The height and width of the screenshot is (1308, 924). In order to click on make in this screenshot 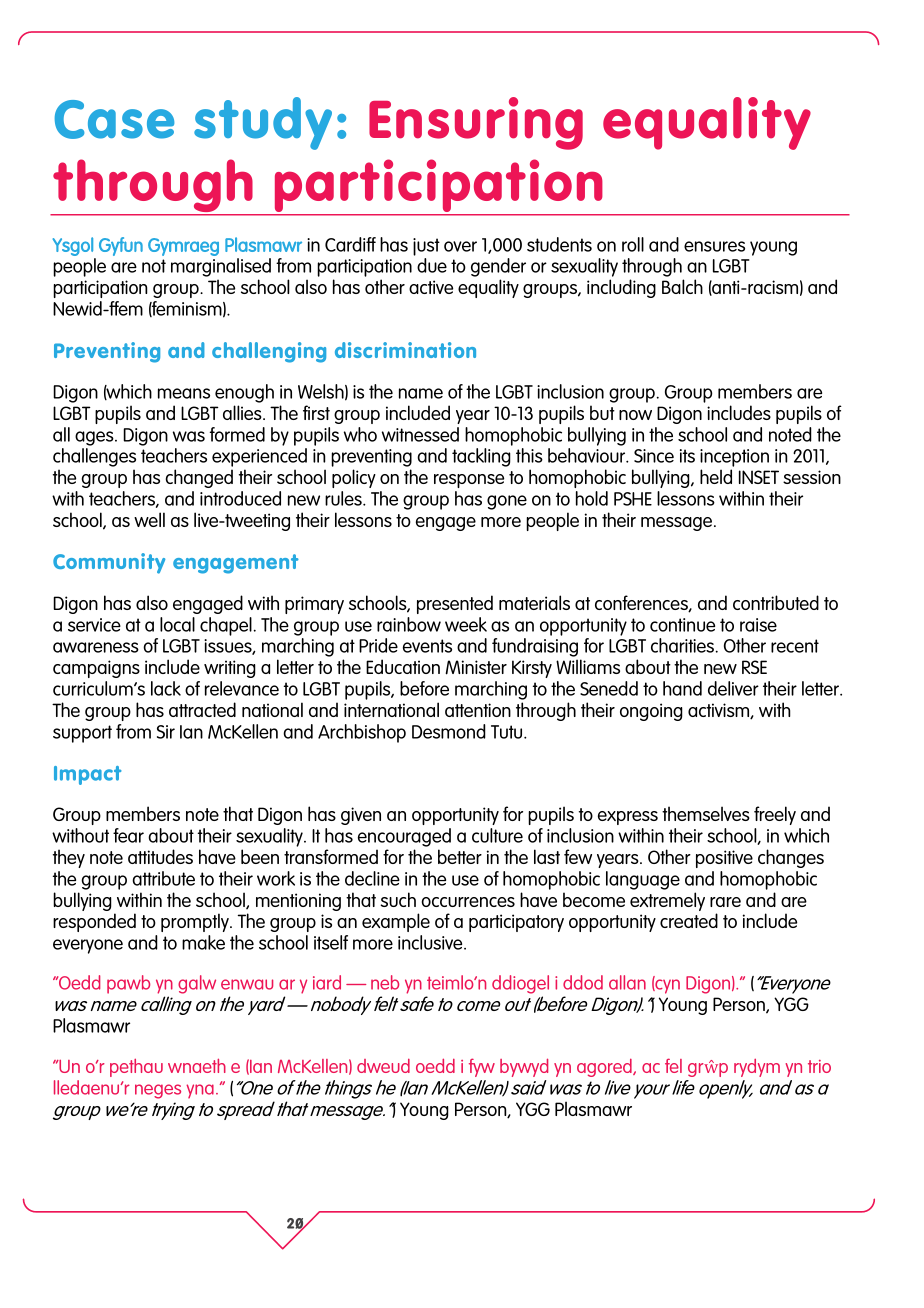, I will do `click(203, 942)`.
